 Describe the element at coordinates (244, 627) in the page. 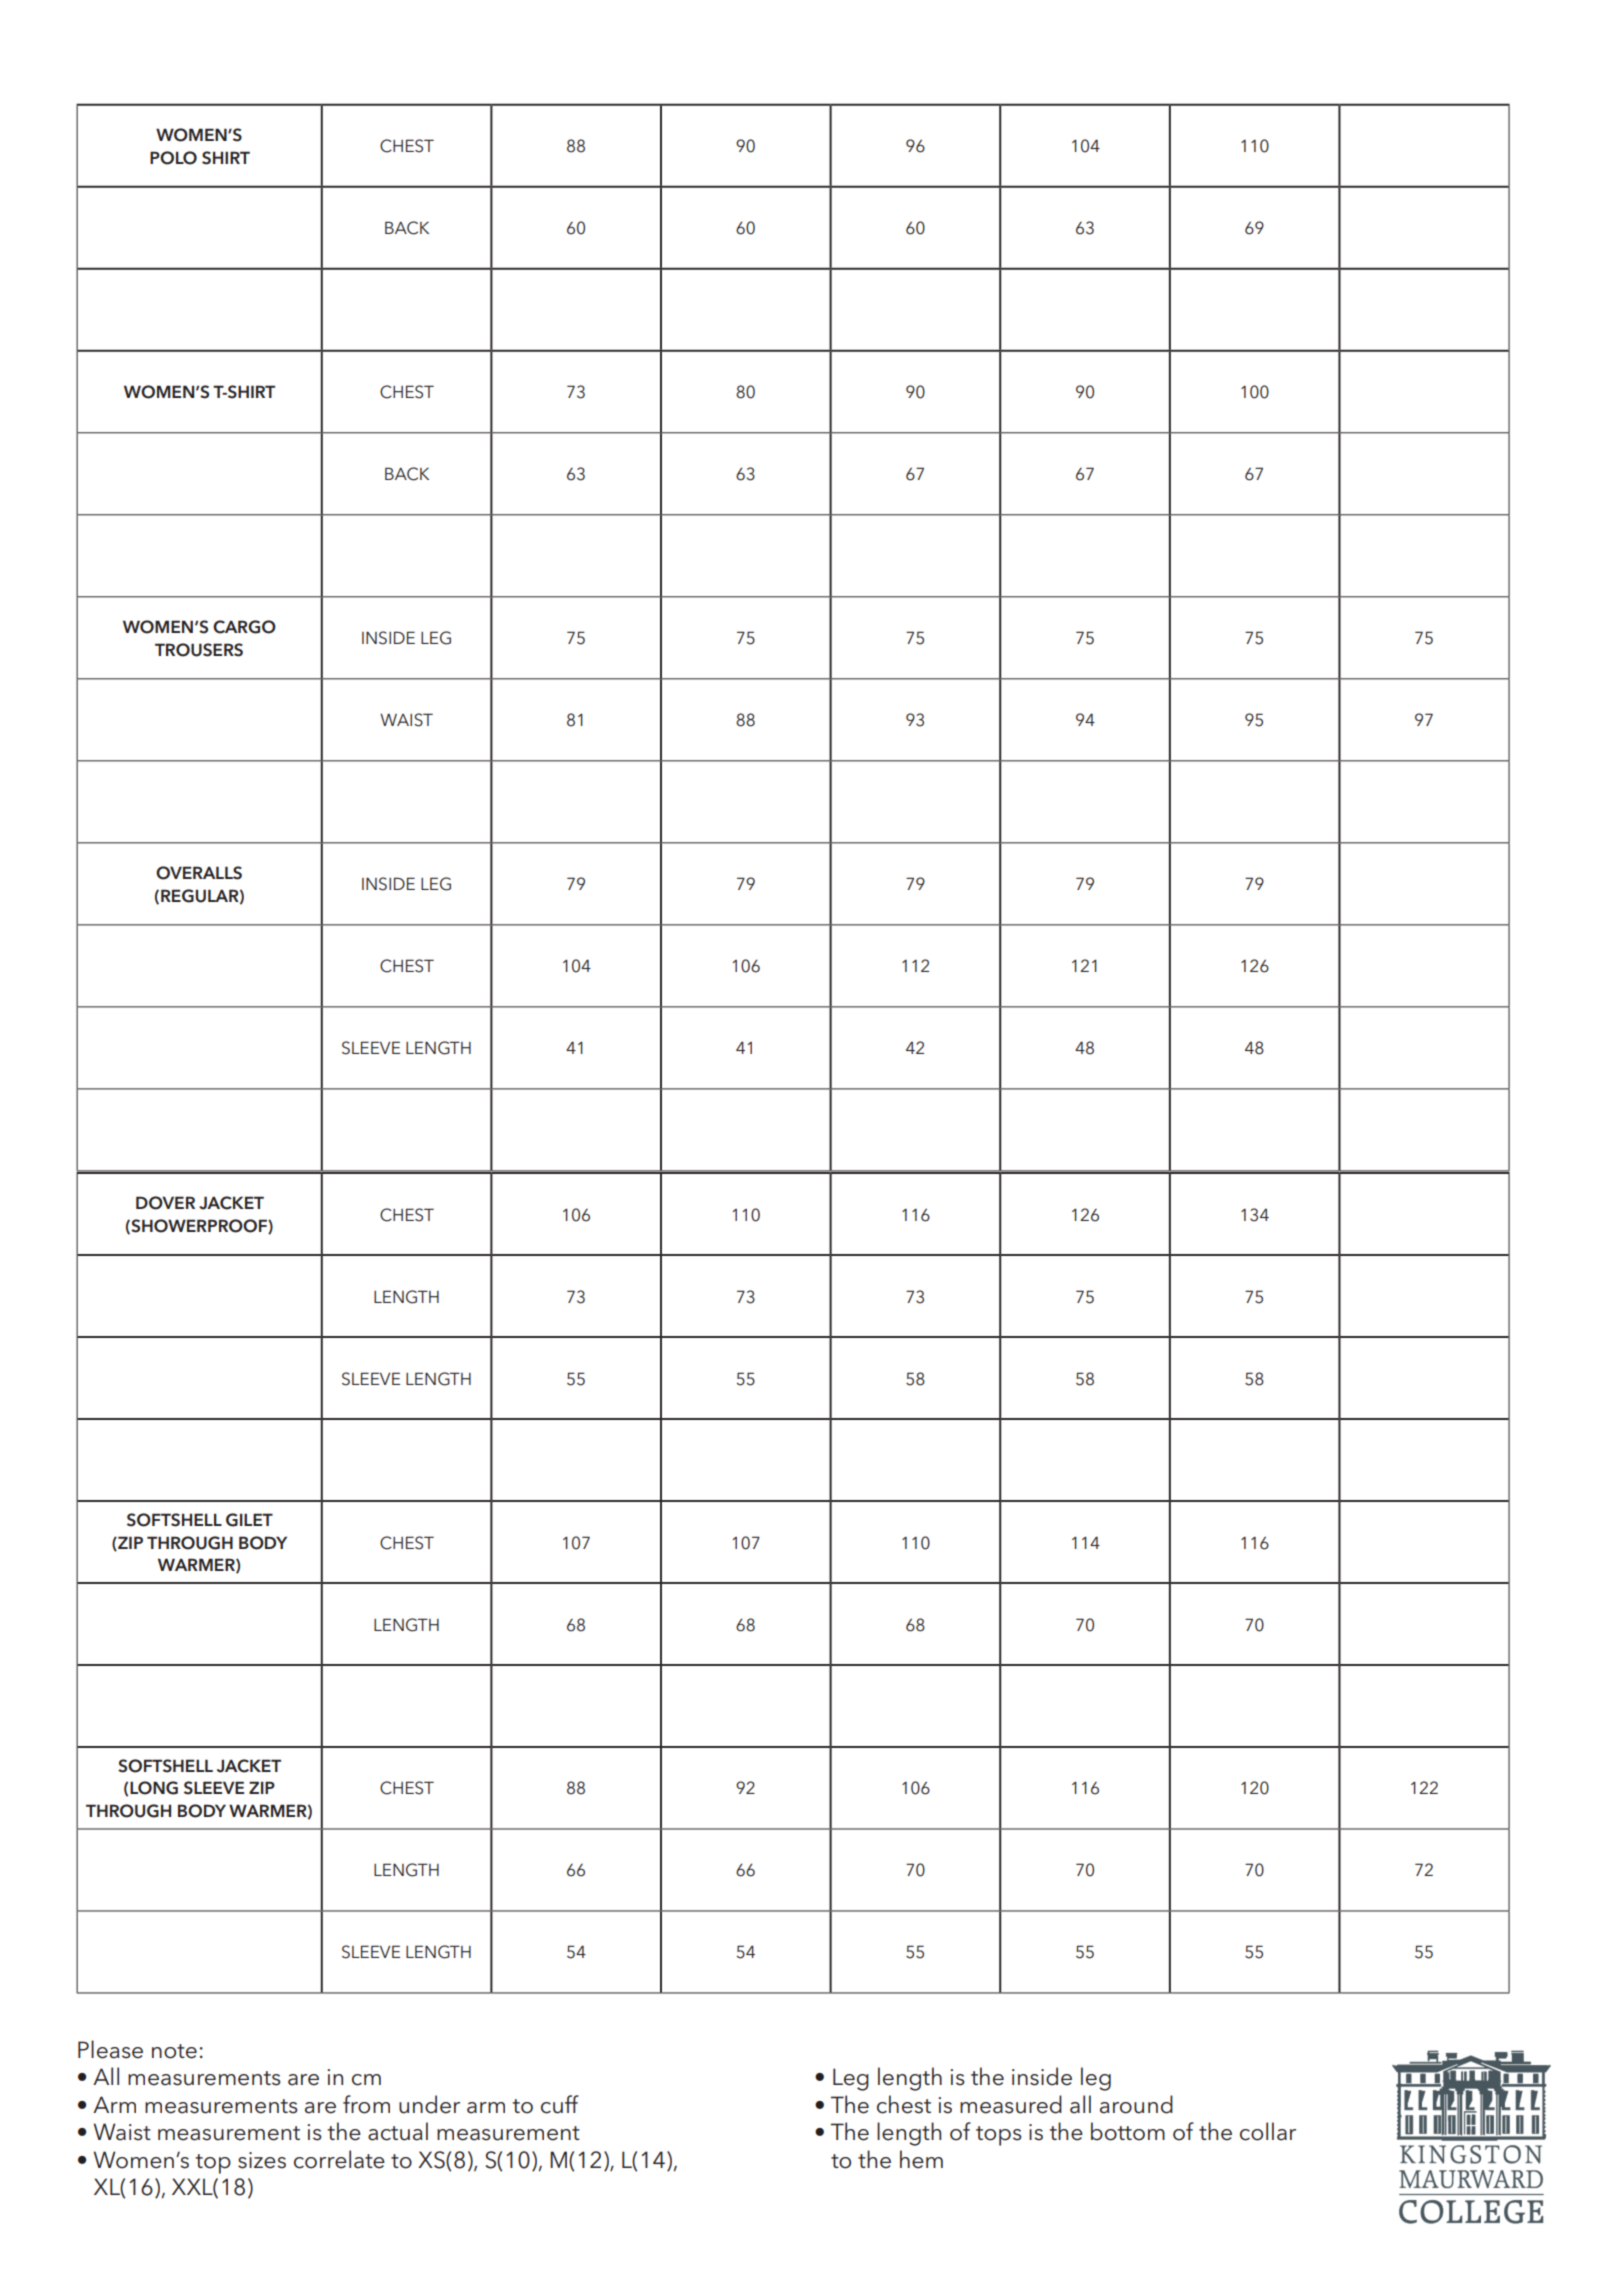

I see `CARGO` at that location.
